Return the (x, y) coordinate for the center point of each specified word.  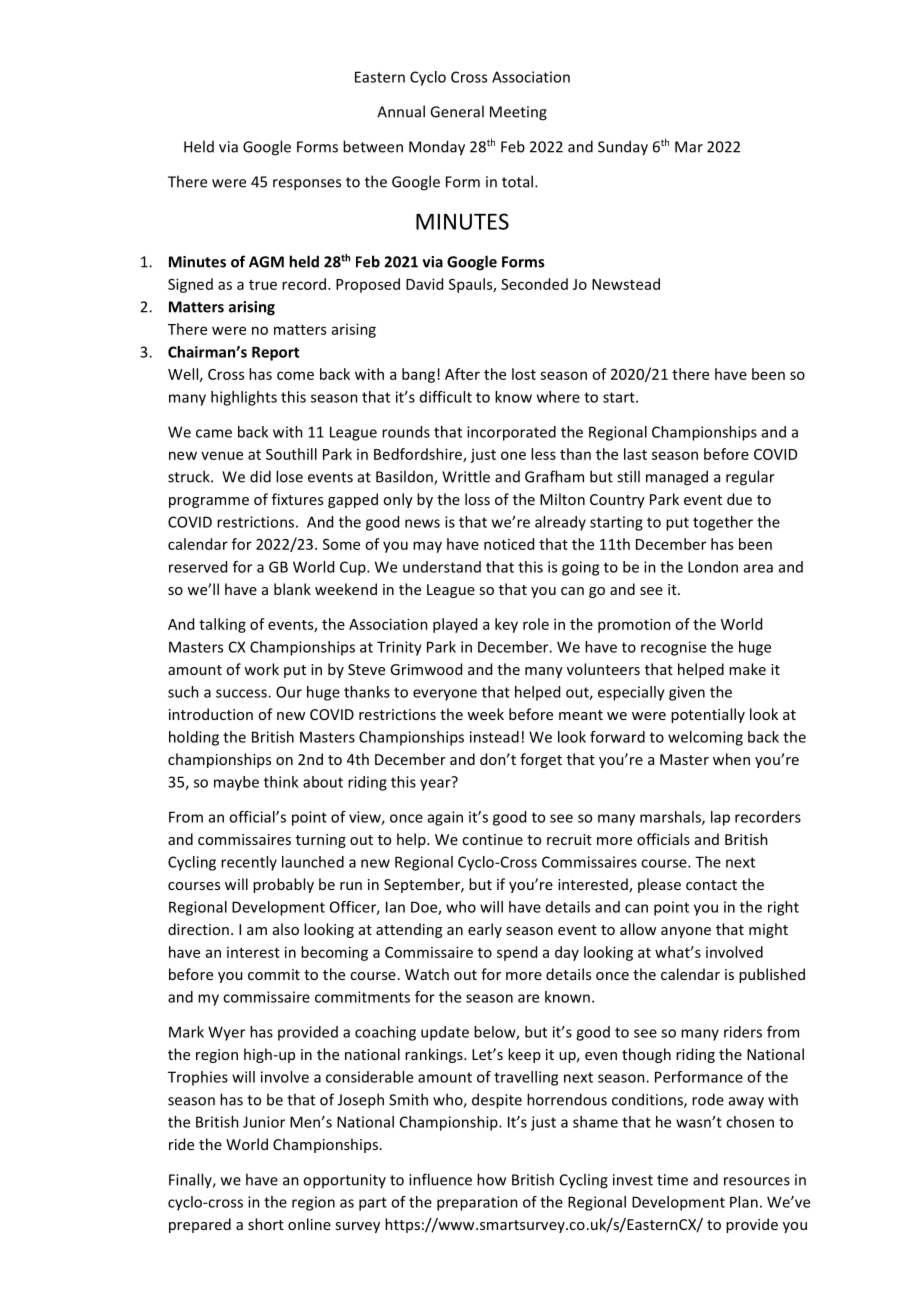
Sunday (623, 148)
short (266, 1224)
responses (307, 185)
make (747, 669)
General (457, 111)
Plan (744, 1202)
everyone (445, 695)
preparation (477, 1203)
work (261, 669)
